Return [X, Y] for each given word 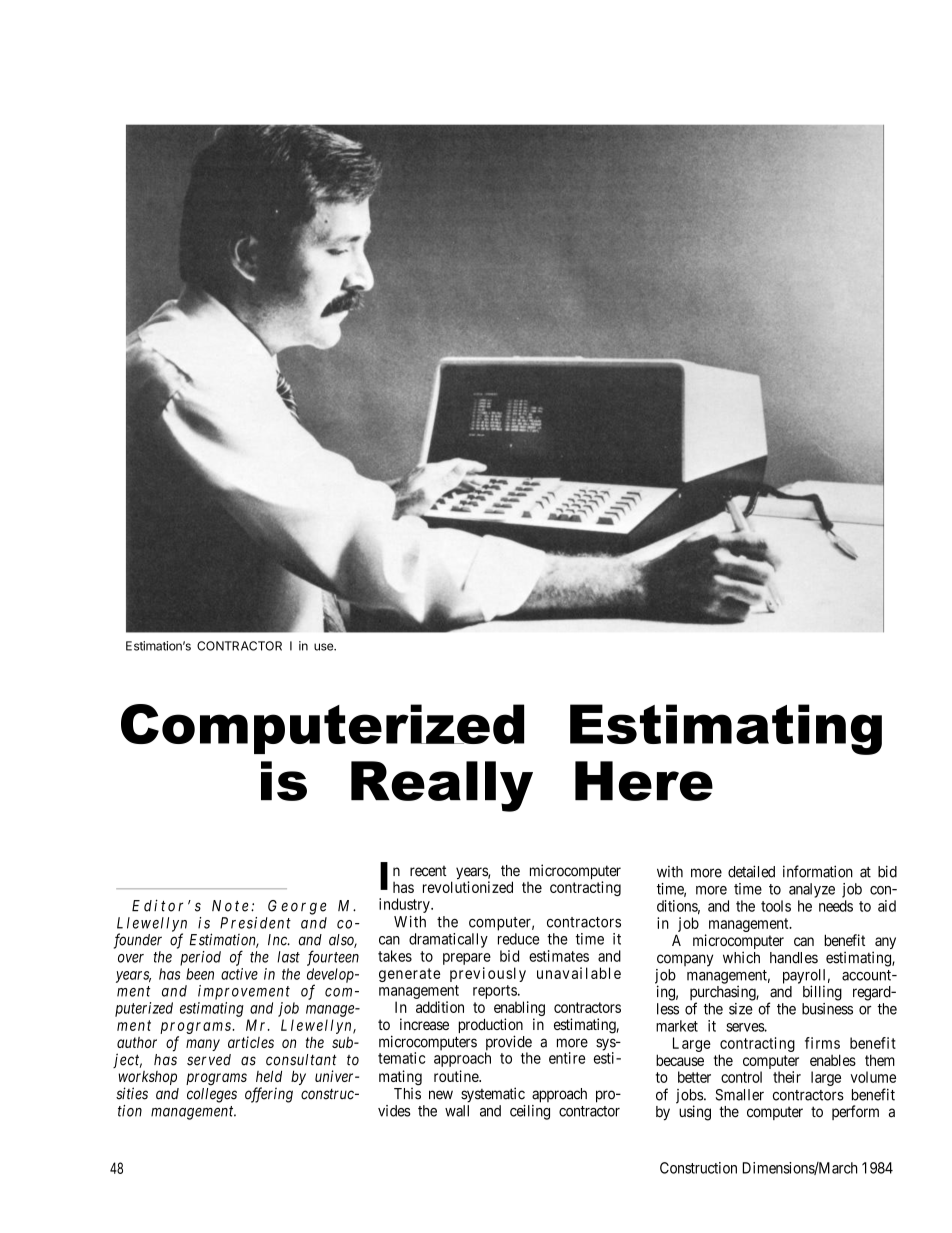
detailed [751, 871]
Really [442, 786]
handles [794, 958]
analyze [812, 890]
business [827, 1009]
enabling [519, 1010]
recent [428, 871]
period [200, 958]
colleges [212, 1095]
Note [230, 906]
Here [644, 781]
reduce [518, 939]
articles [251, 1042]
